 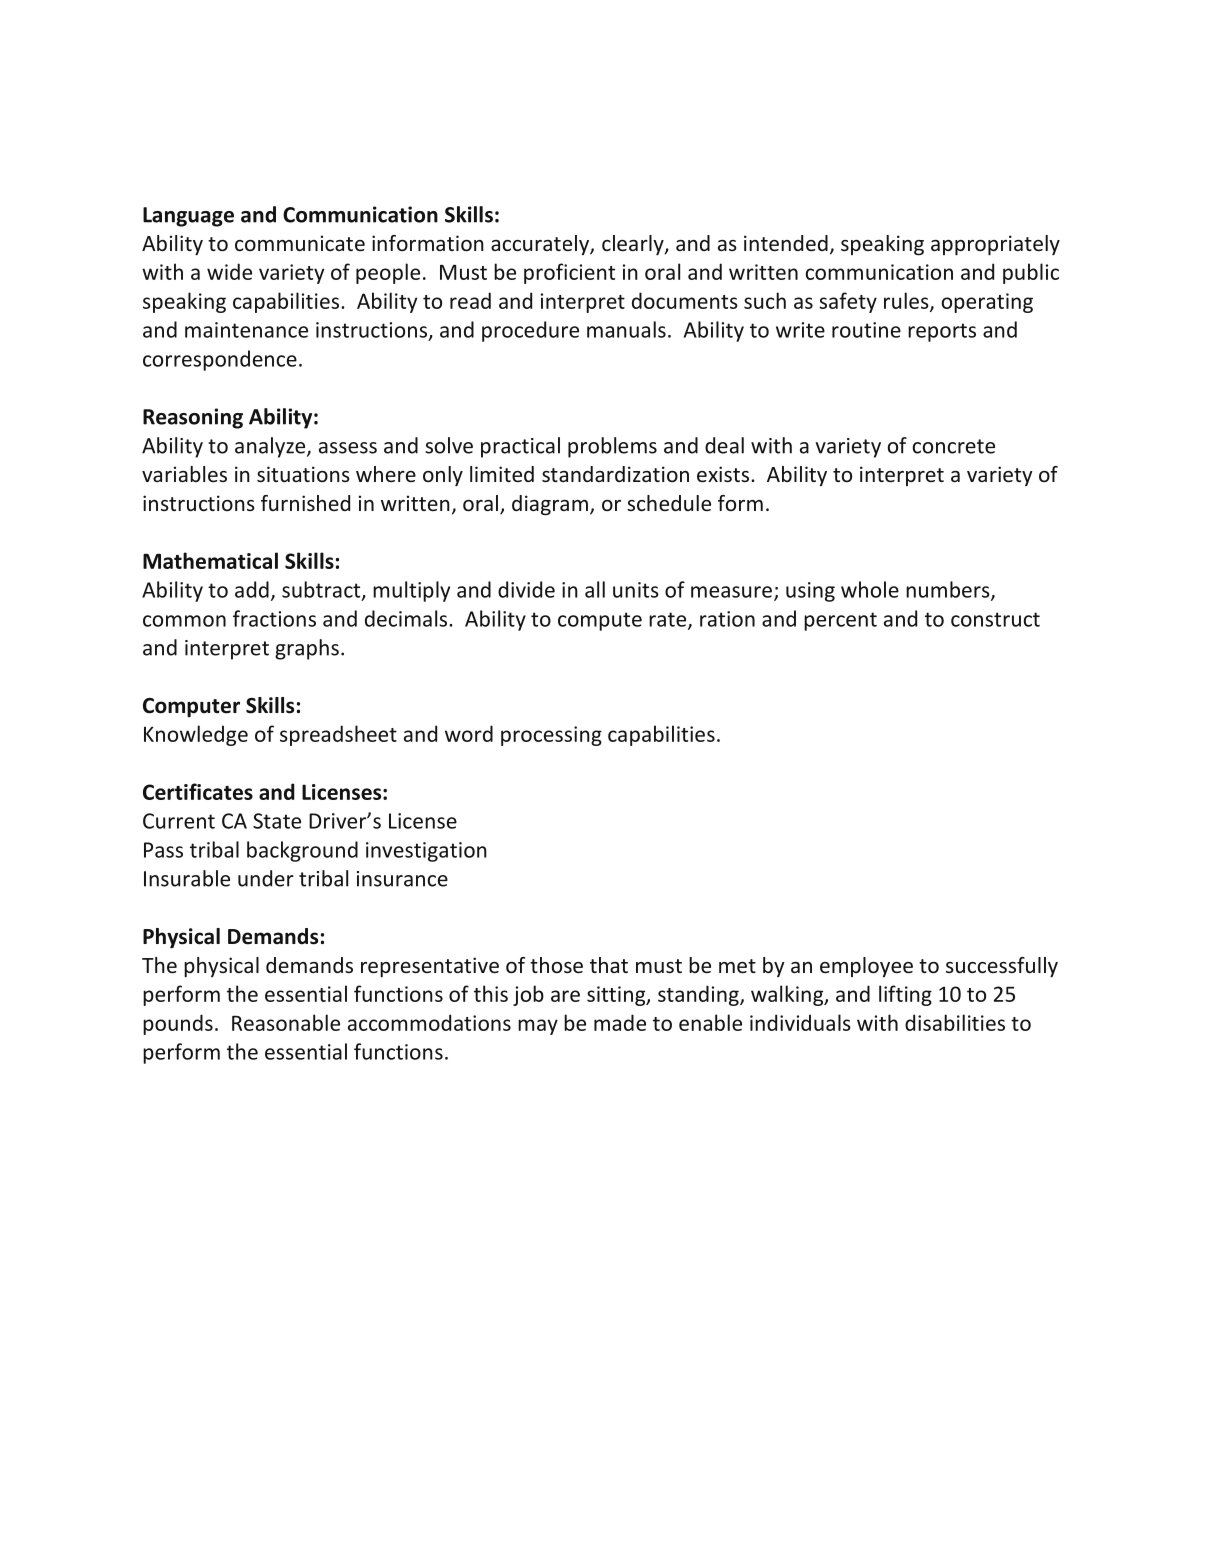 What do you see at coordinates (196, 735) in the screenshot?
I see `Knowledge` at bounding box center [196, 735].
